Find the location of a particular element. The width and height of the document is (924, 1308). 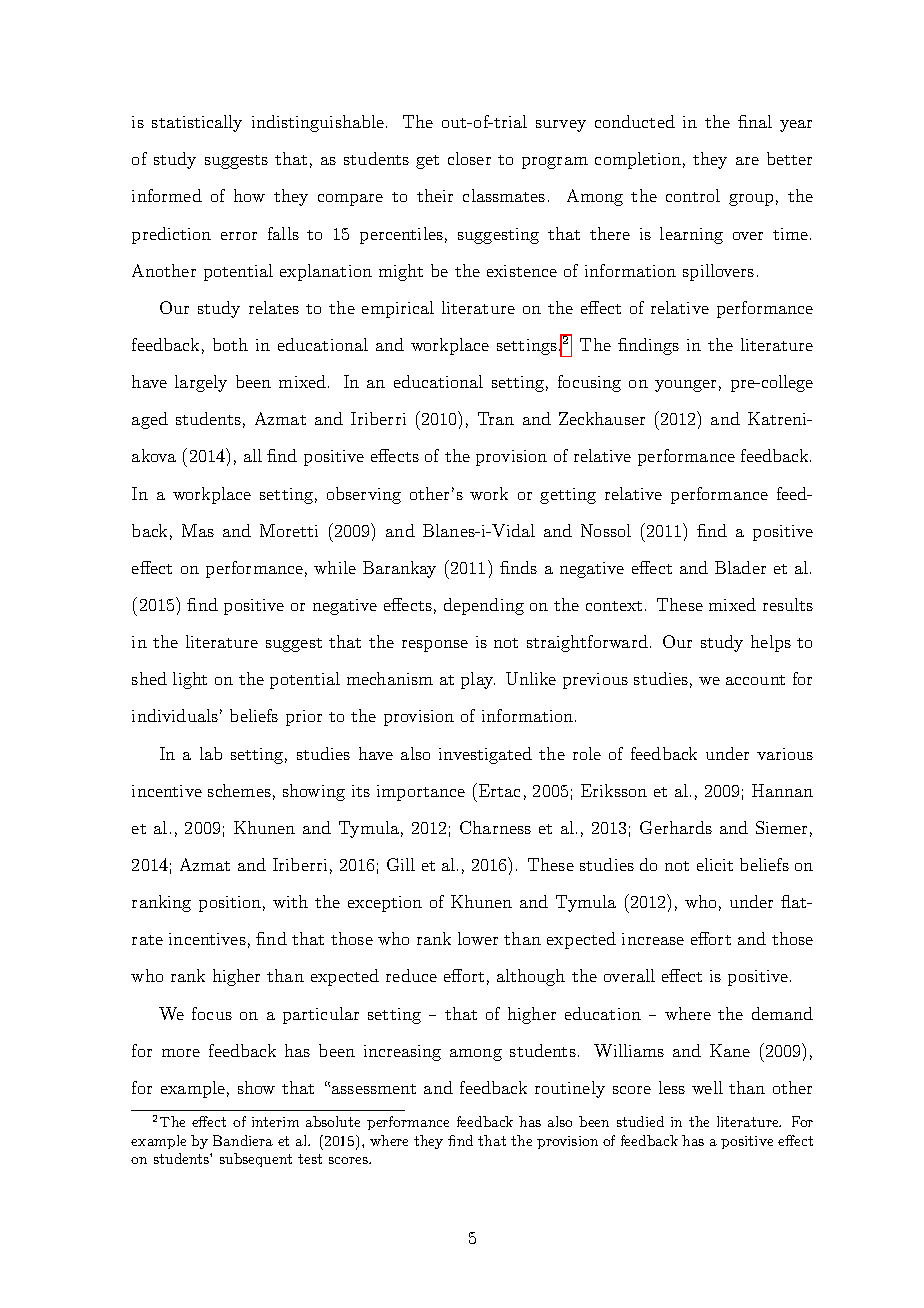

statistically is located at coordinates (197, 123).
